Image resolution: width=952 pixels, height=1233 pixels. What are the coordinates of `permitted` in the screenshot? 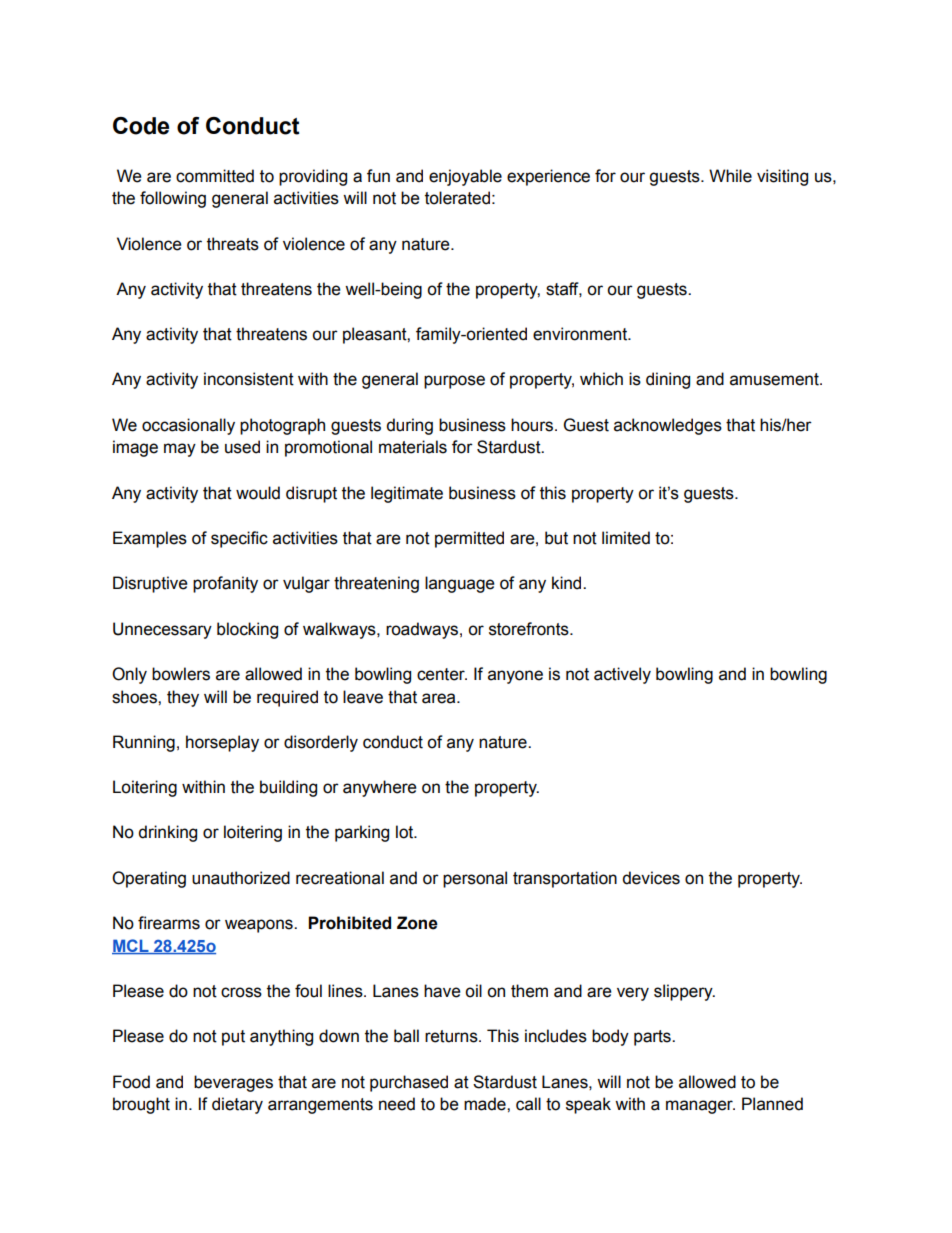 It's located at (469, 539).
